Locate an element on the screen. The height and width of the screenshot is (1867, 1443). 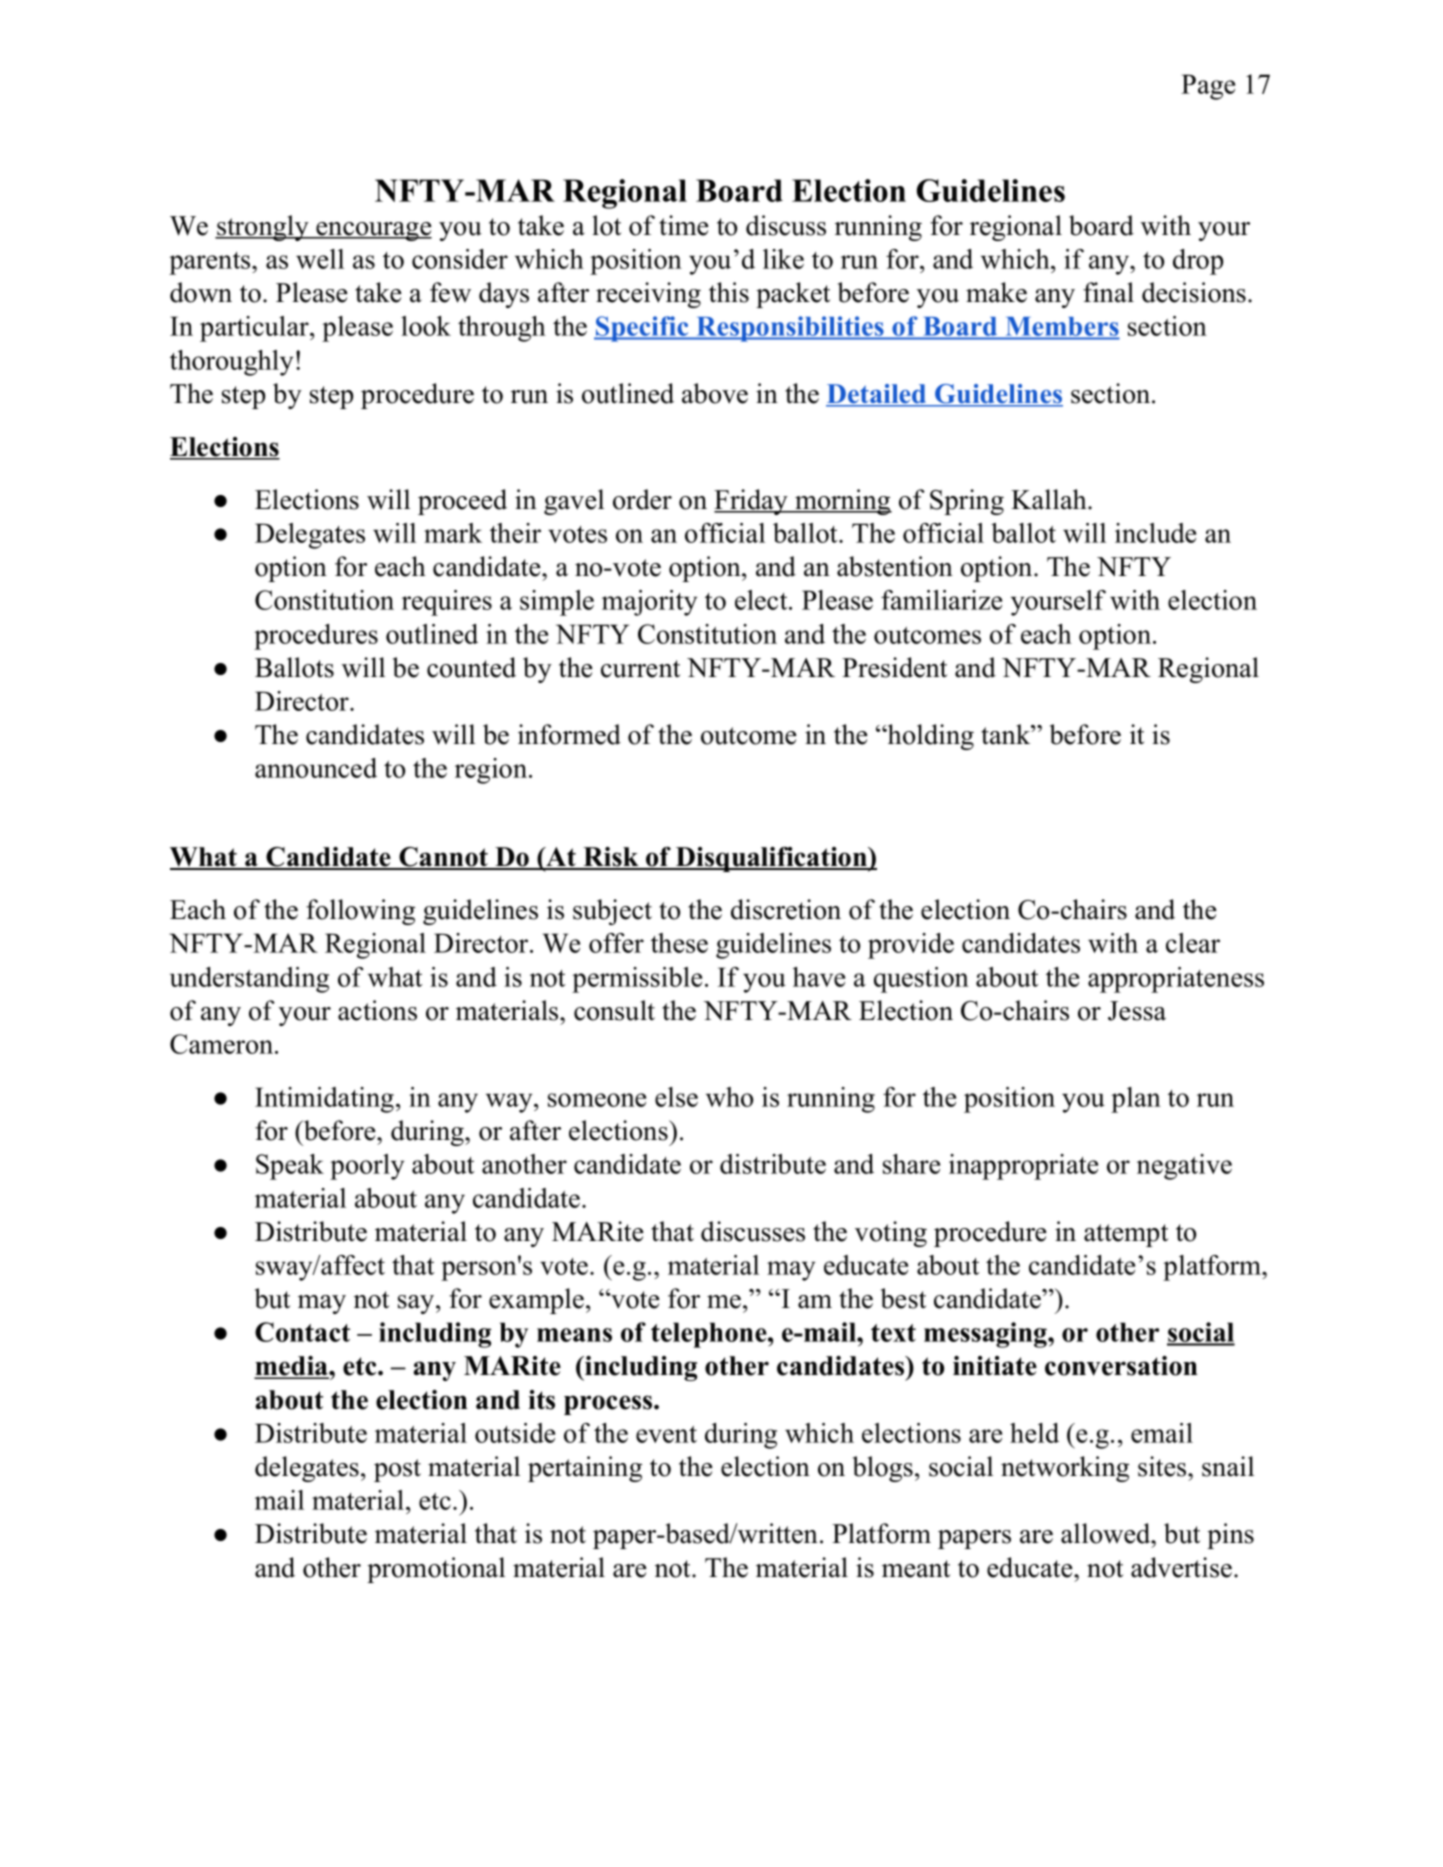
who is located at coordinates (729, 1097).
